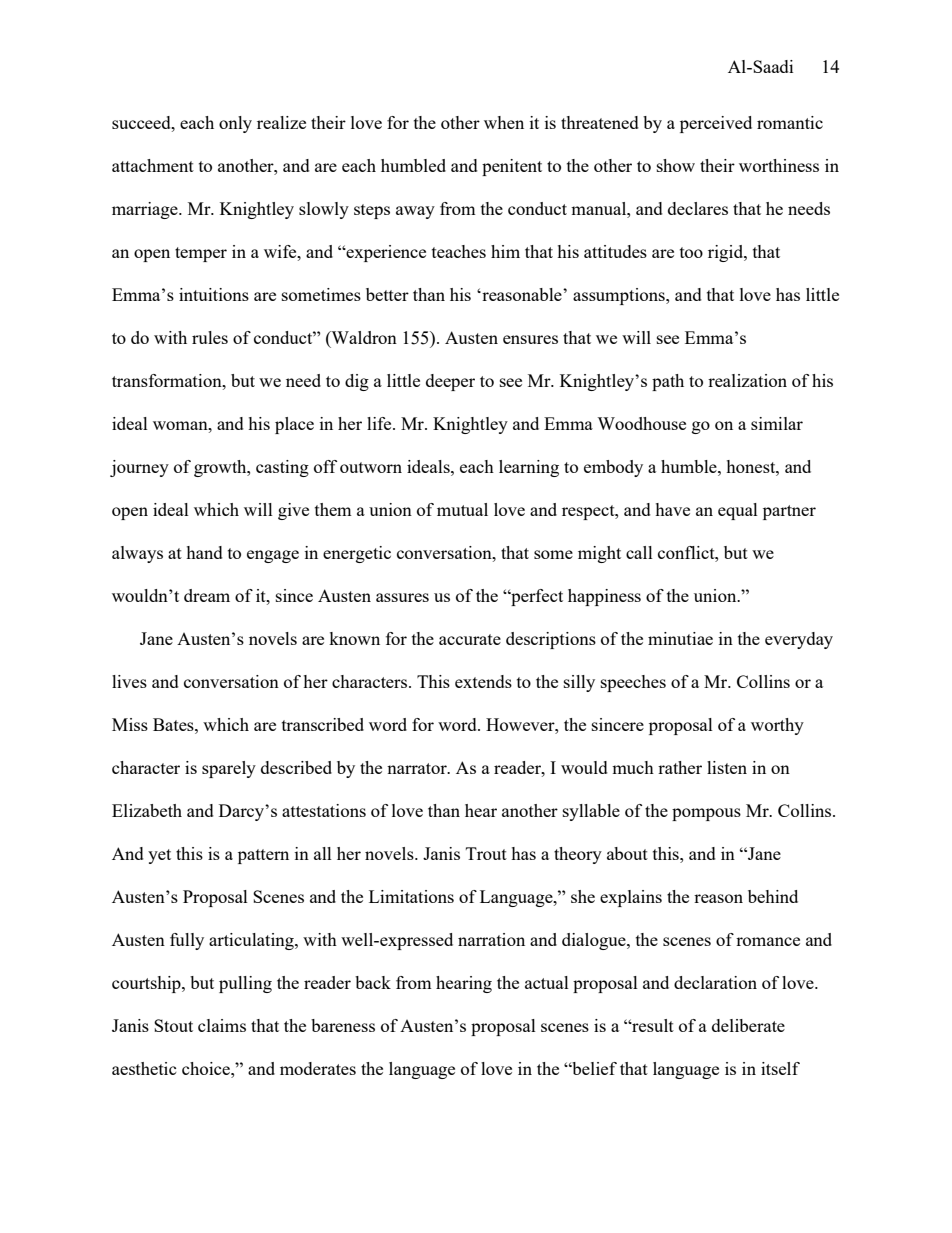 This screenshot has height=1233, width=952. What do you see at coordinates (680, 638) in the screenshot?
I see `minutiae` at bounding box center [680, 638].
